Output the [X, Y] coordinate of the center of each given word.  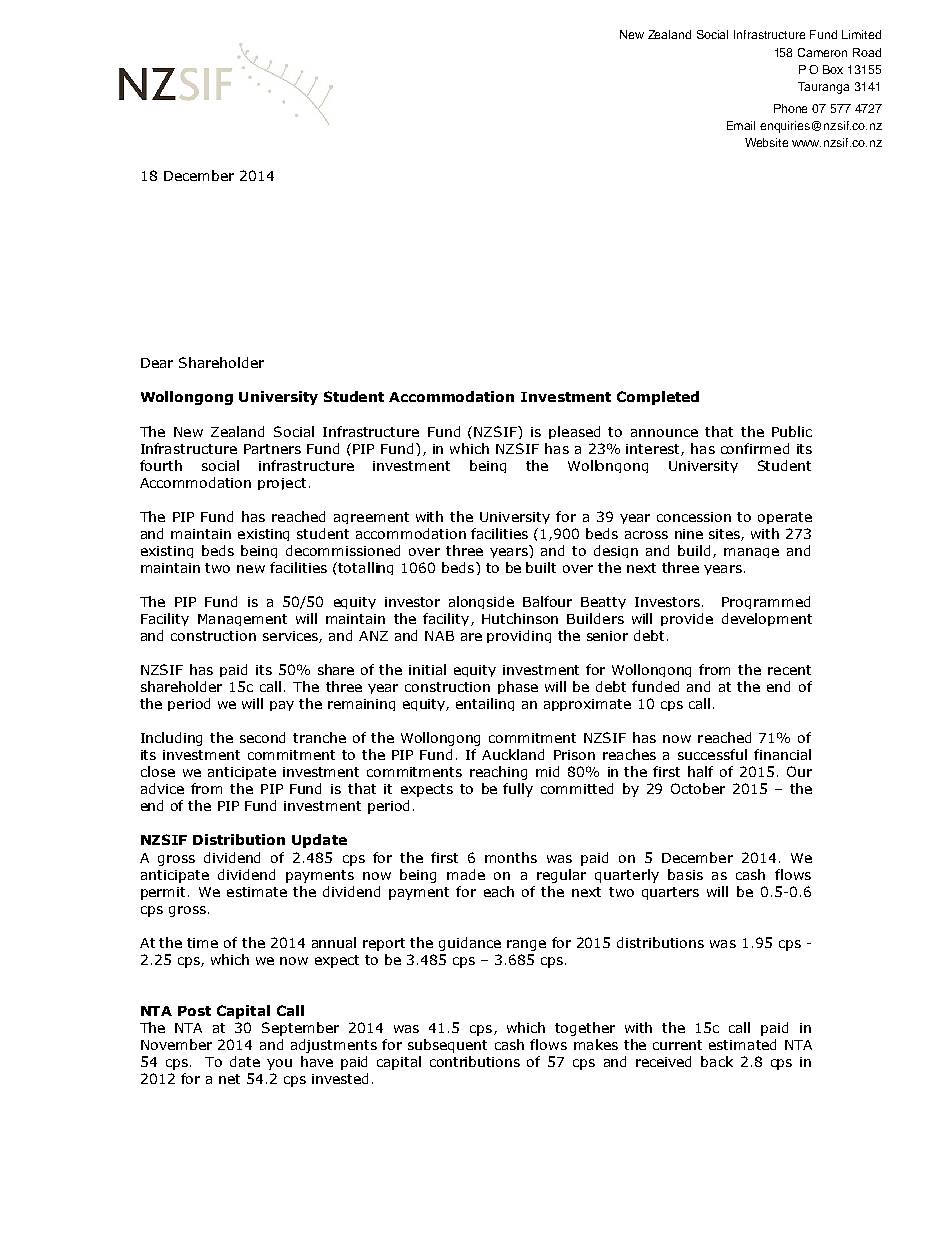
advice [162, 788]
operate [785, 518]
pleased [574, 432]
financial [782, 754]
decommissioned [343, 550]
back [717, 1061]
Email [741, 125]
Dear [157, 363]
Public [792, 431]
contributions [475, 1061]
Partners [272, 449]
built [541, 567]
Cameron [822, 52]
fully [518, 790]
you [279, 1064]
